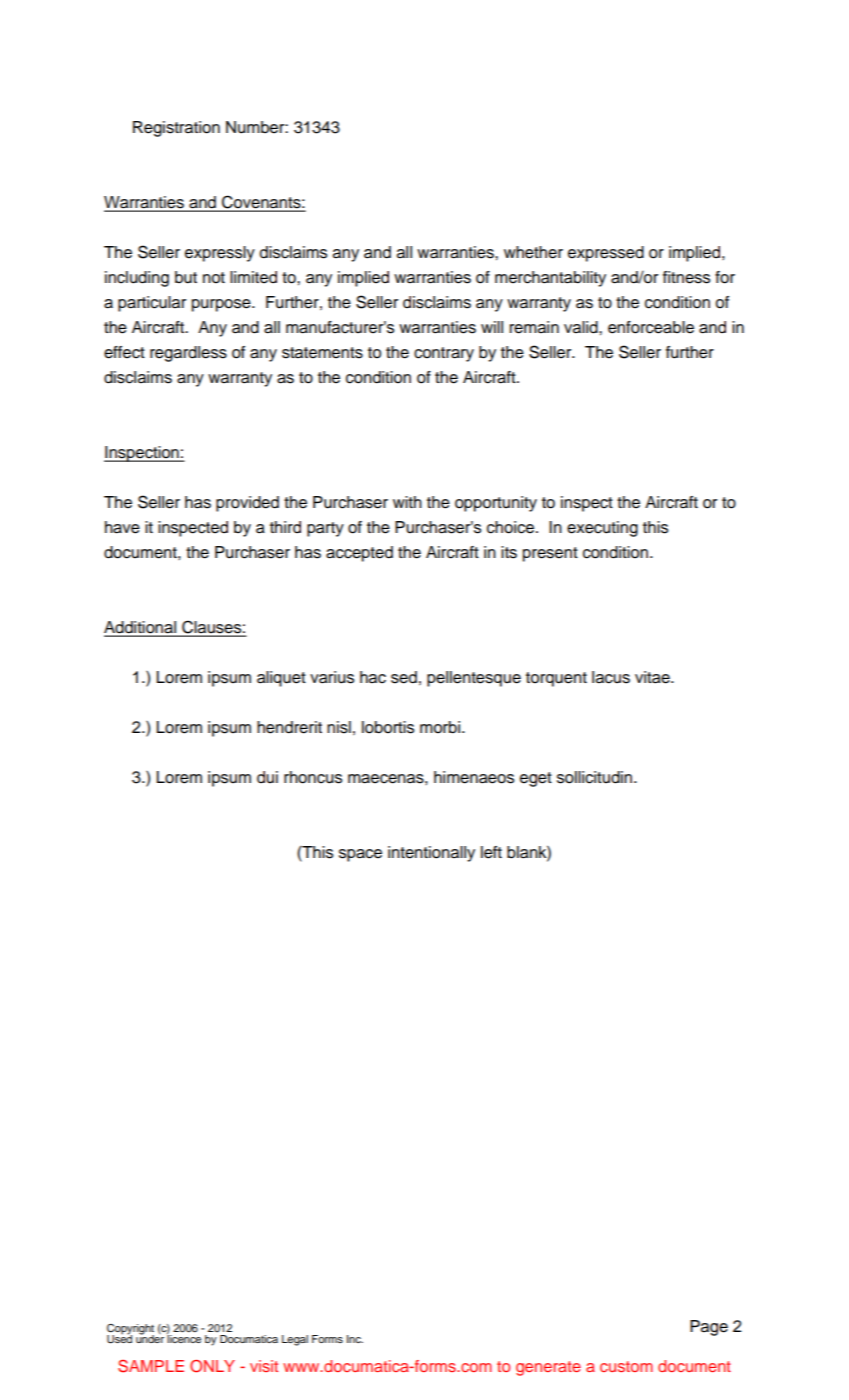  Describe the element at coordinates (267, 777) in the document. I see `dui` at that location.
